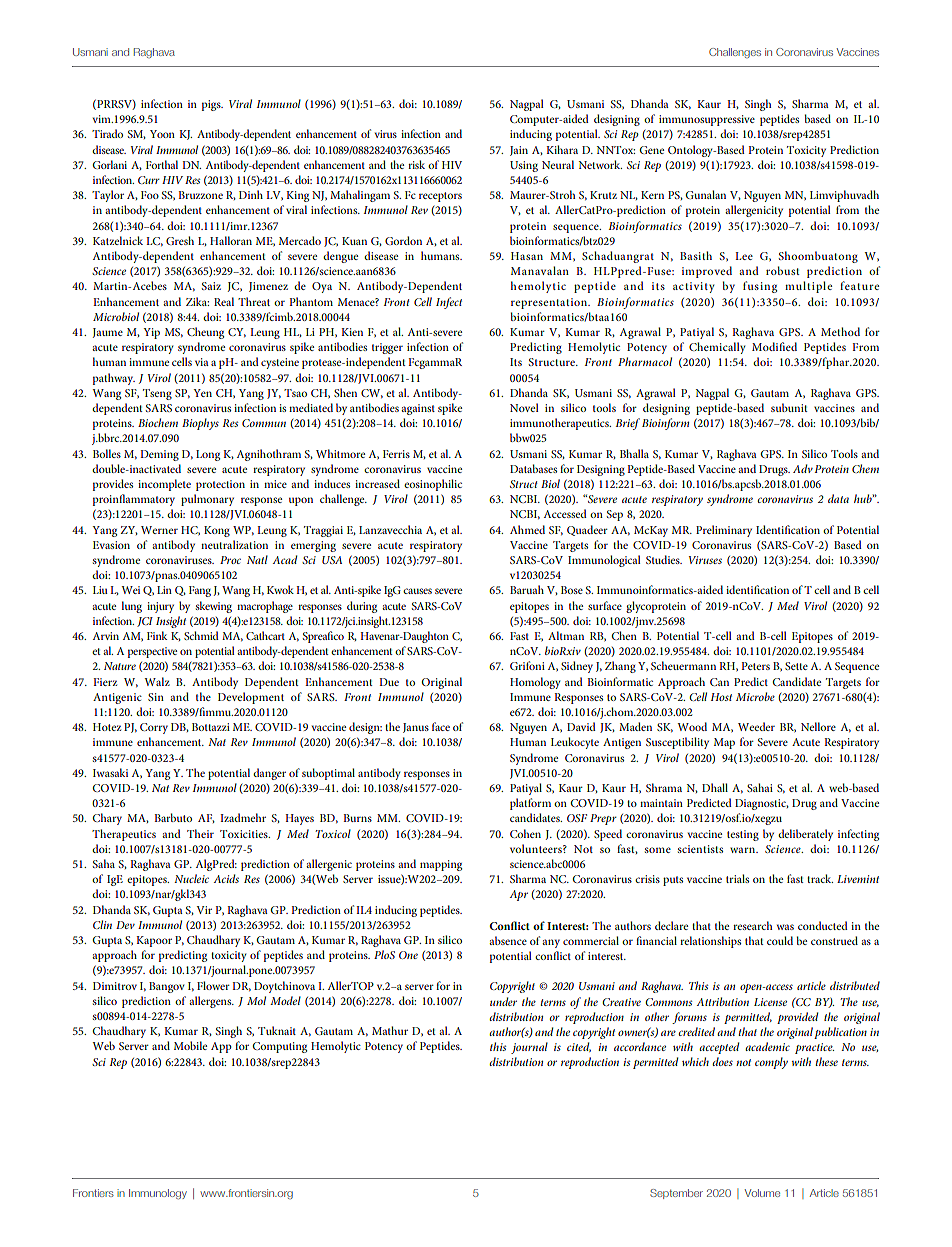 Image resolution: width=952 pixels, height=1247 pixels. I want to click on Mobile, so click(190, 1045).
